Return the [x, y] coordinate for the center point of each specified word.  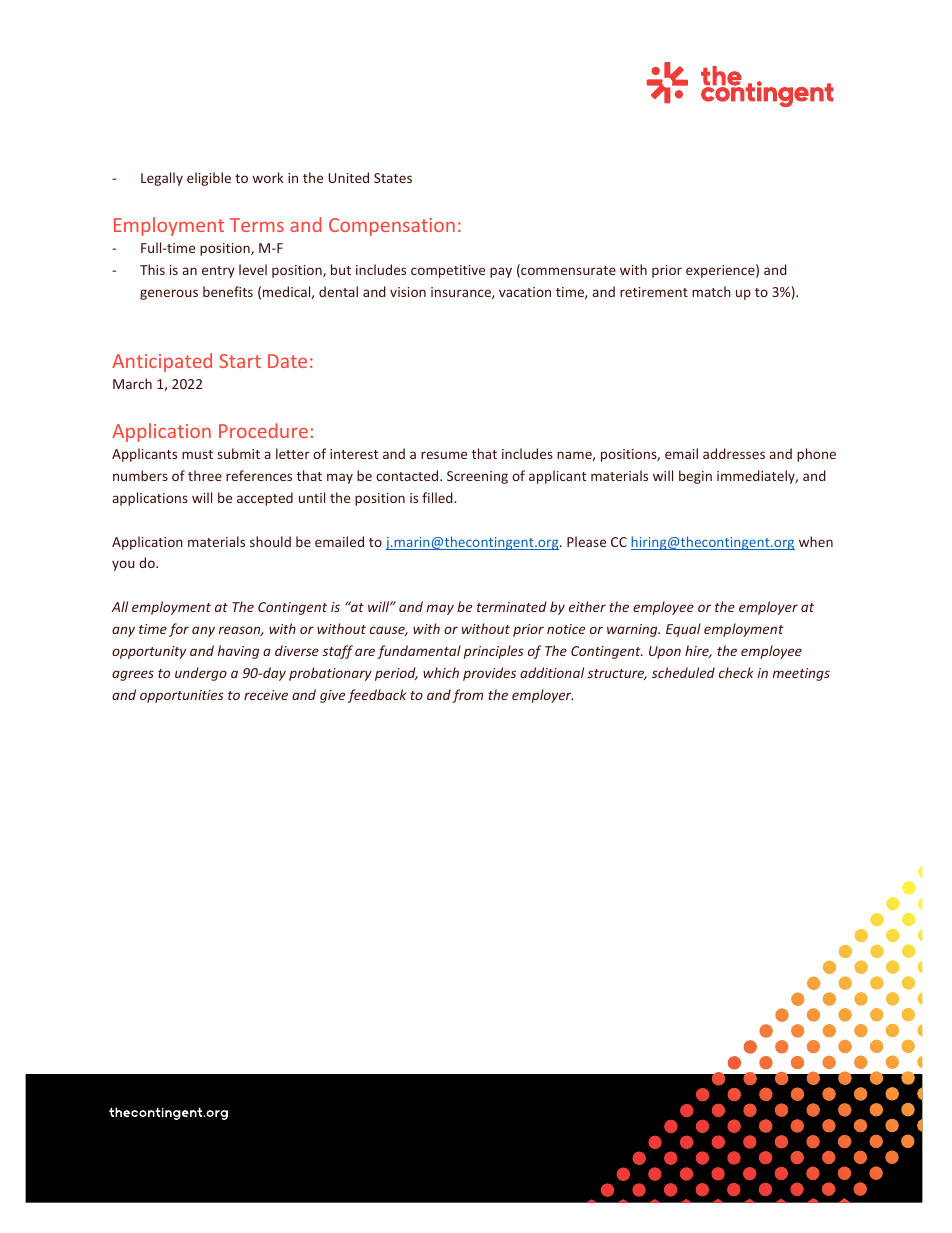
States [393, 178]
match [711, 291]
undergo [201, 674]
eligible [209, 179]
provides [489, 674]
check [736, 672]
